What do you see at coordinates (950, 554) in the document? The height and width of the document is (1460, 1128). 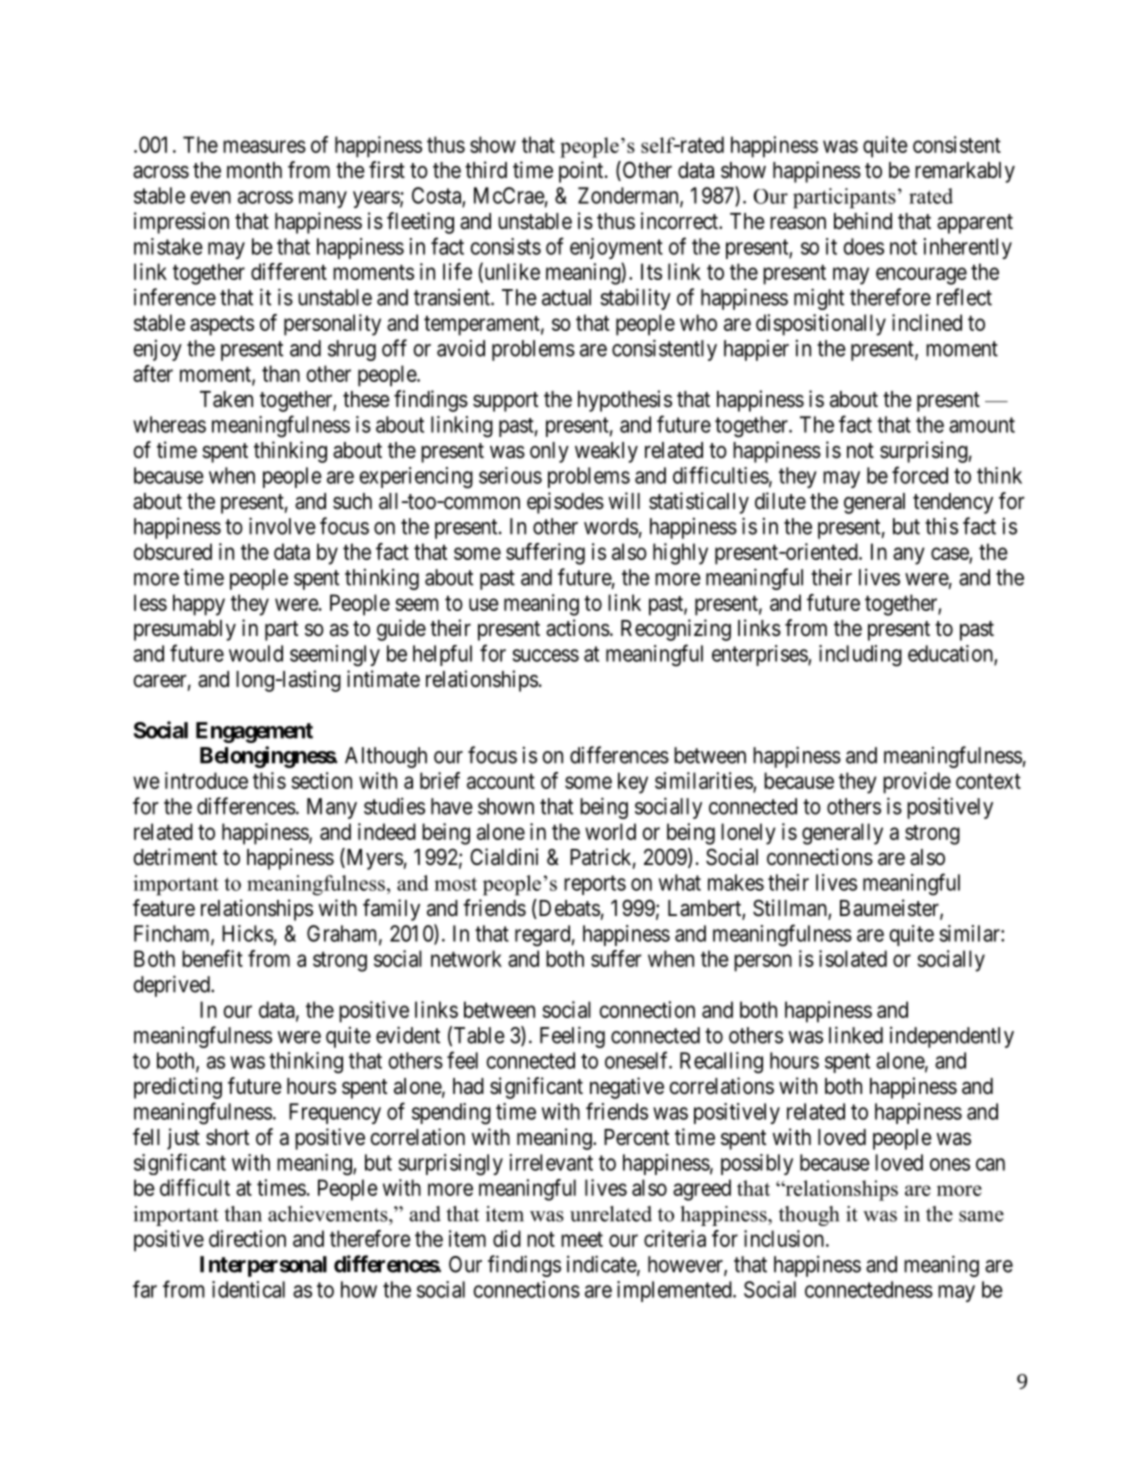 I see `case` at bounding box center [950, 554].
